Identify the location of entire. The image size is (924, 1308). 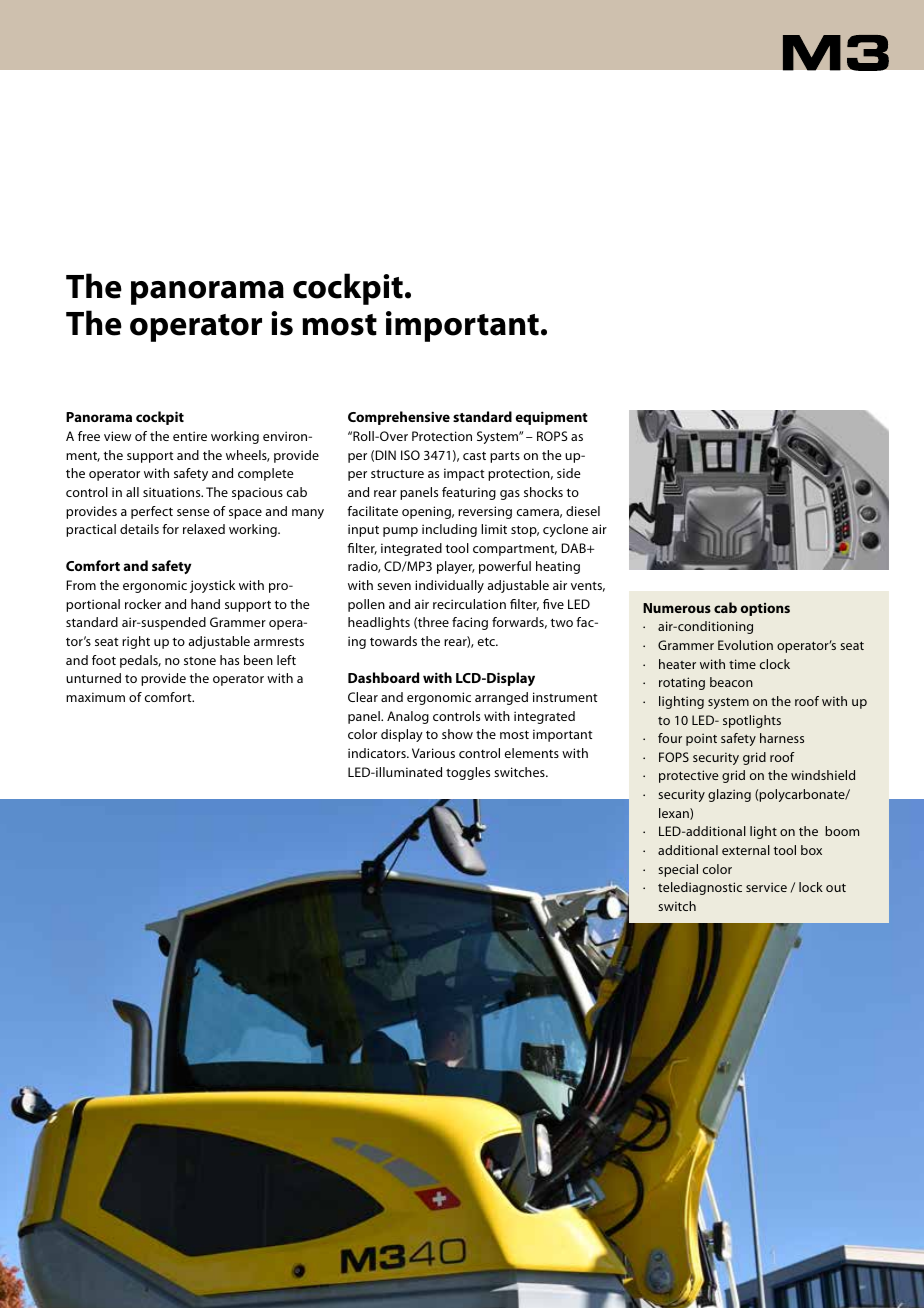
(190, 436).
